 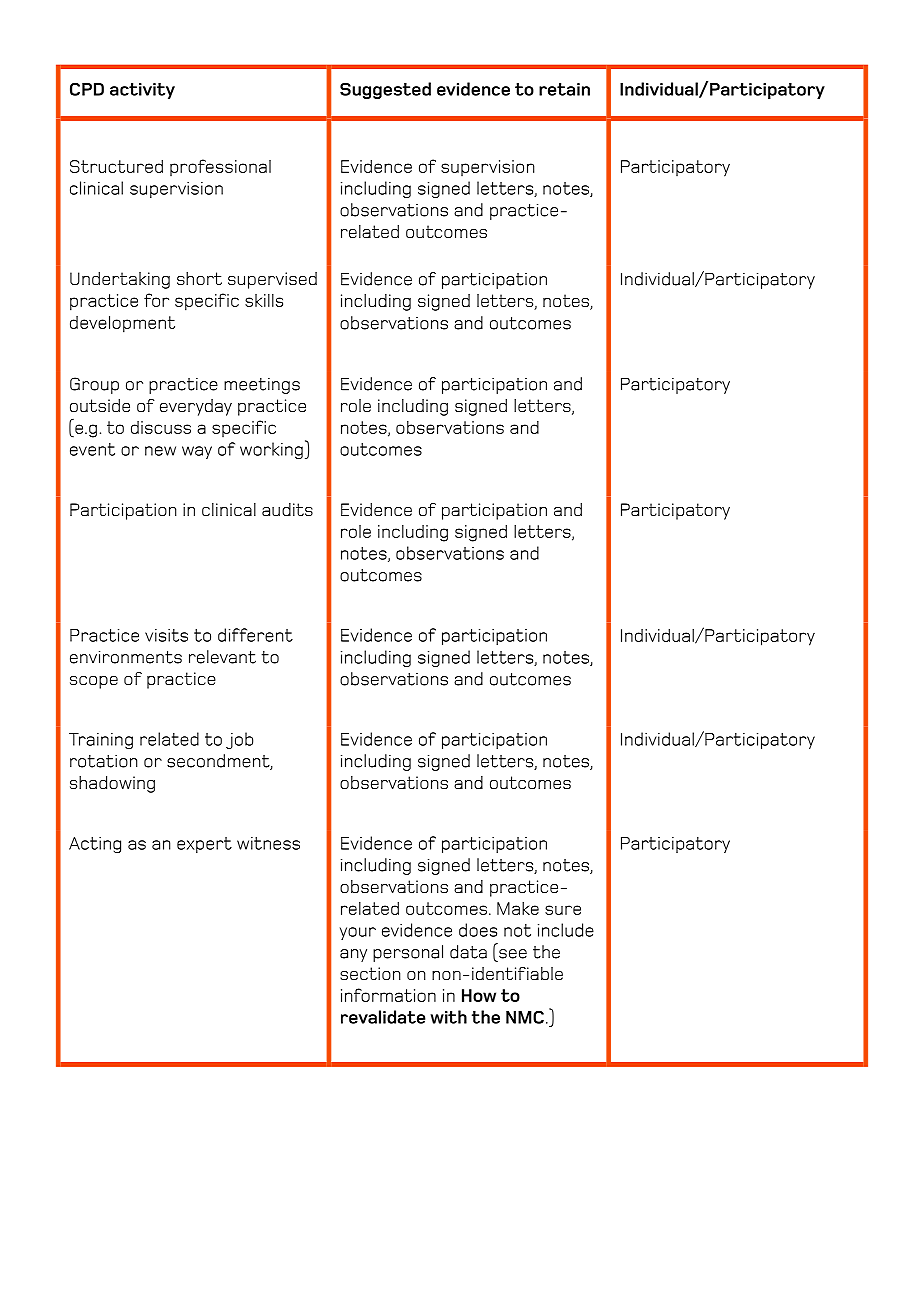 What do you see at coordinates (268, 843) in the document?
I see `witness` at bounding box center [268, 843].
